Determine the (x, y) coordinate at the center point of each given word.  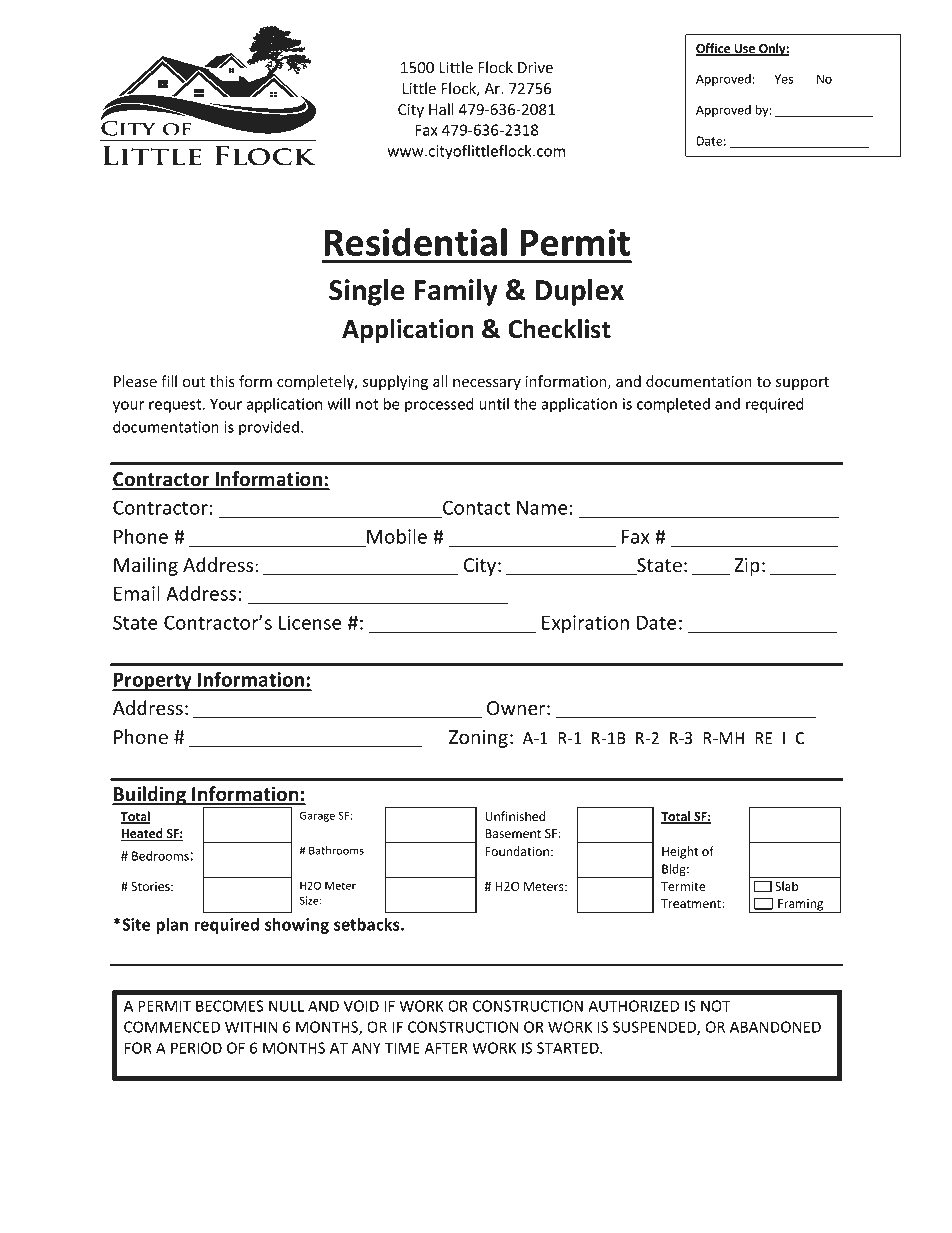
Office (714, 49)
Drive (535, 67)
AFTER (446, 1048)
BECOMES (230, 1006)
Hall (441, 109)
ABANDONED (775, 1027)
